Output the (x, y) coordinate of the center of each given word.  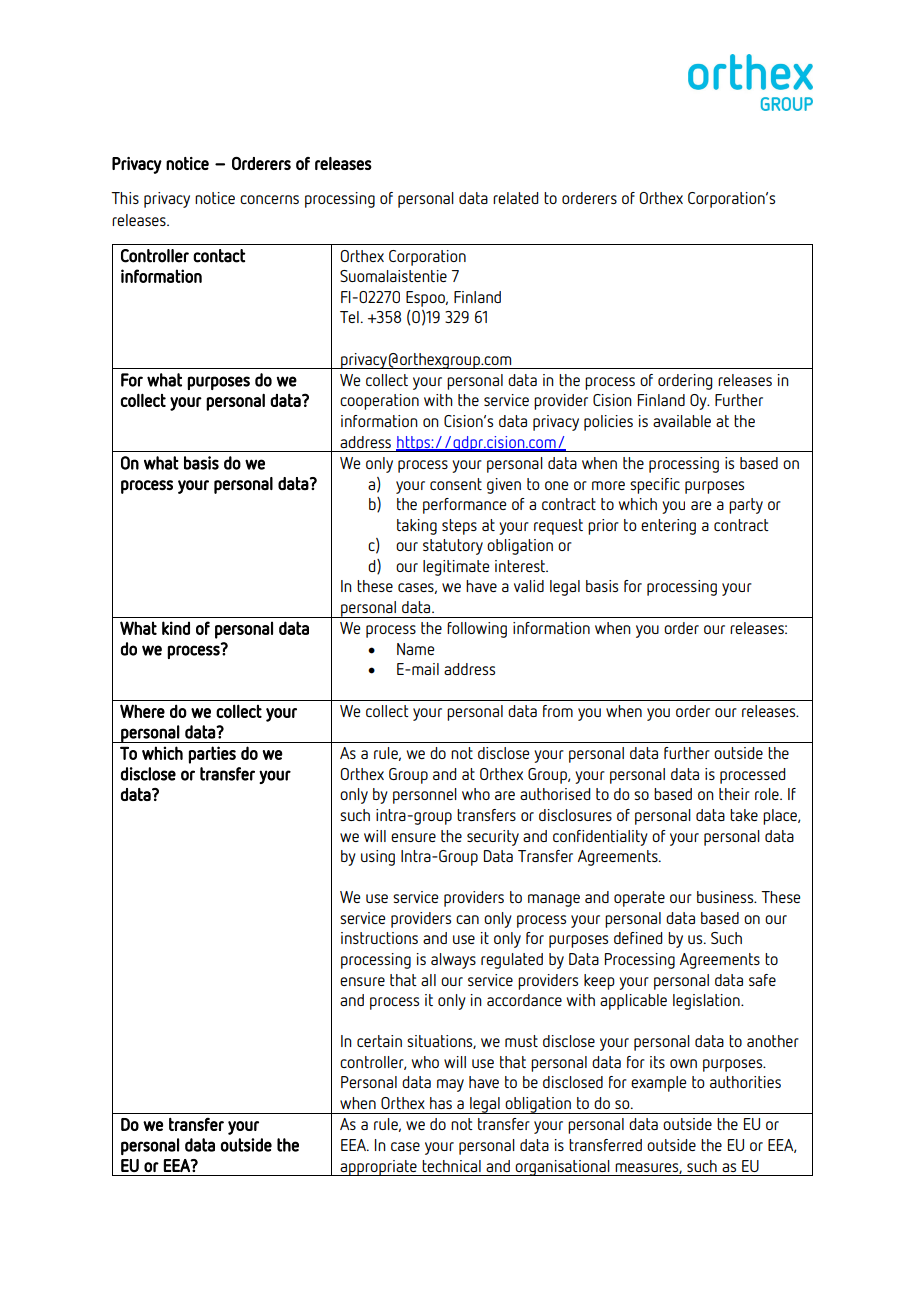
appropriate (378, 1168)
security (493, 838)
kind (176, 628)
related (516, 198)
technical (451, 1166)
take (744, 815)
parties (212, 755)
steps (459, 527)
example (658, 1084)
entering (668, 527)
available (682, 421)
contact (219, 256)
